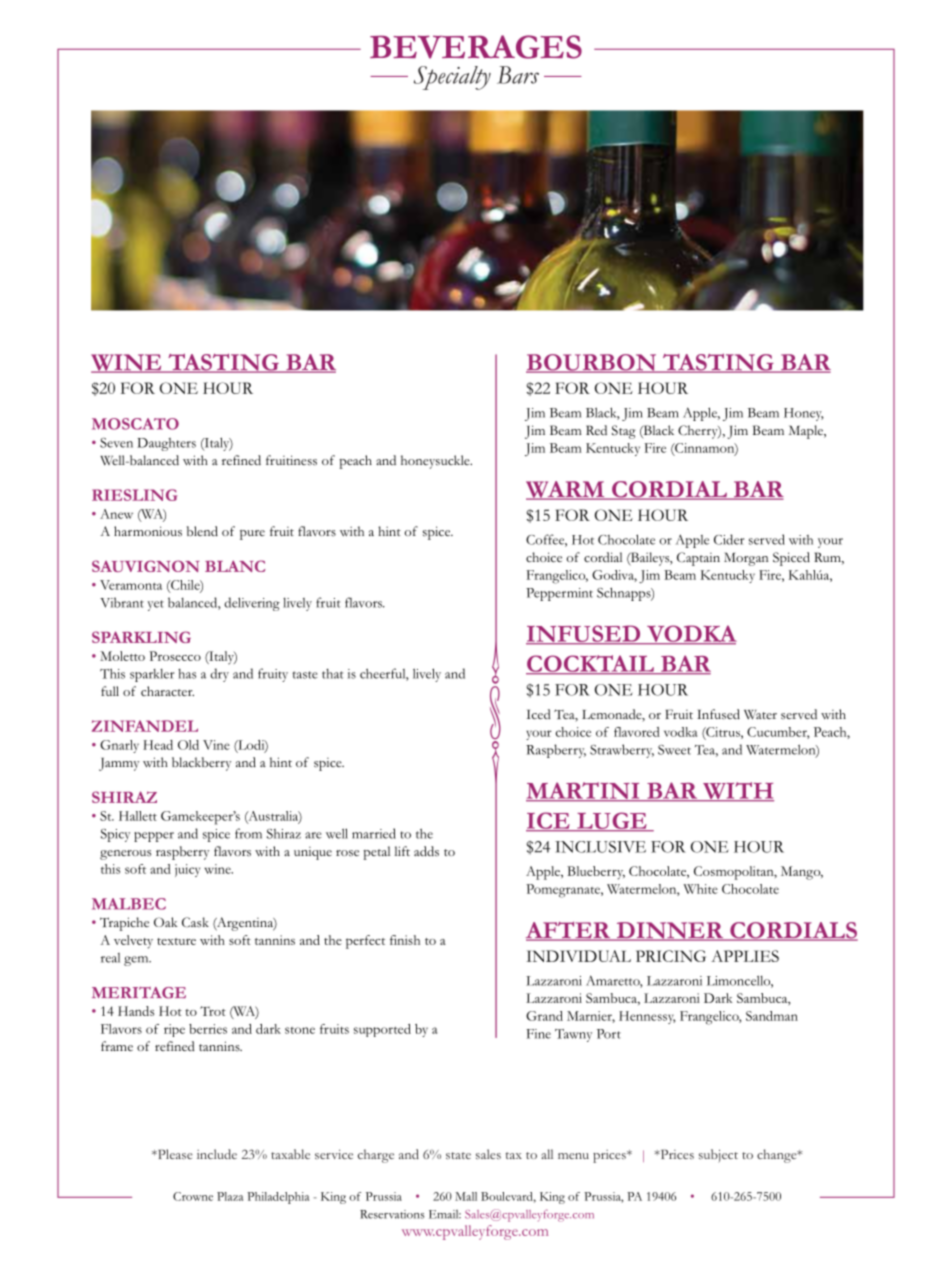  Describe the element at coordinates (718, 1156) in the document. I see `subject` at that location.
